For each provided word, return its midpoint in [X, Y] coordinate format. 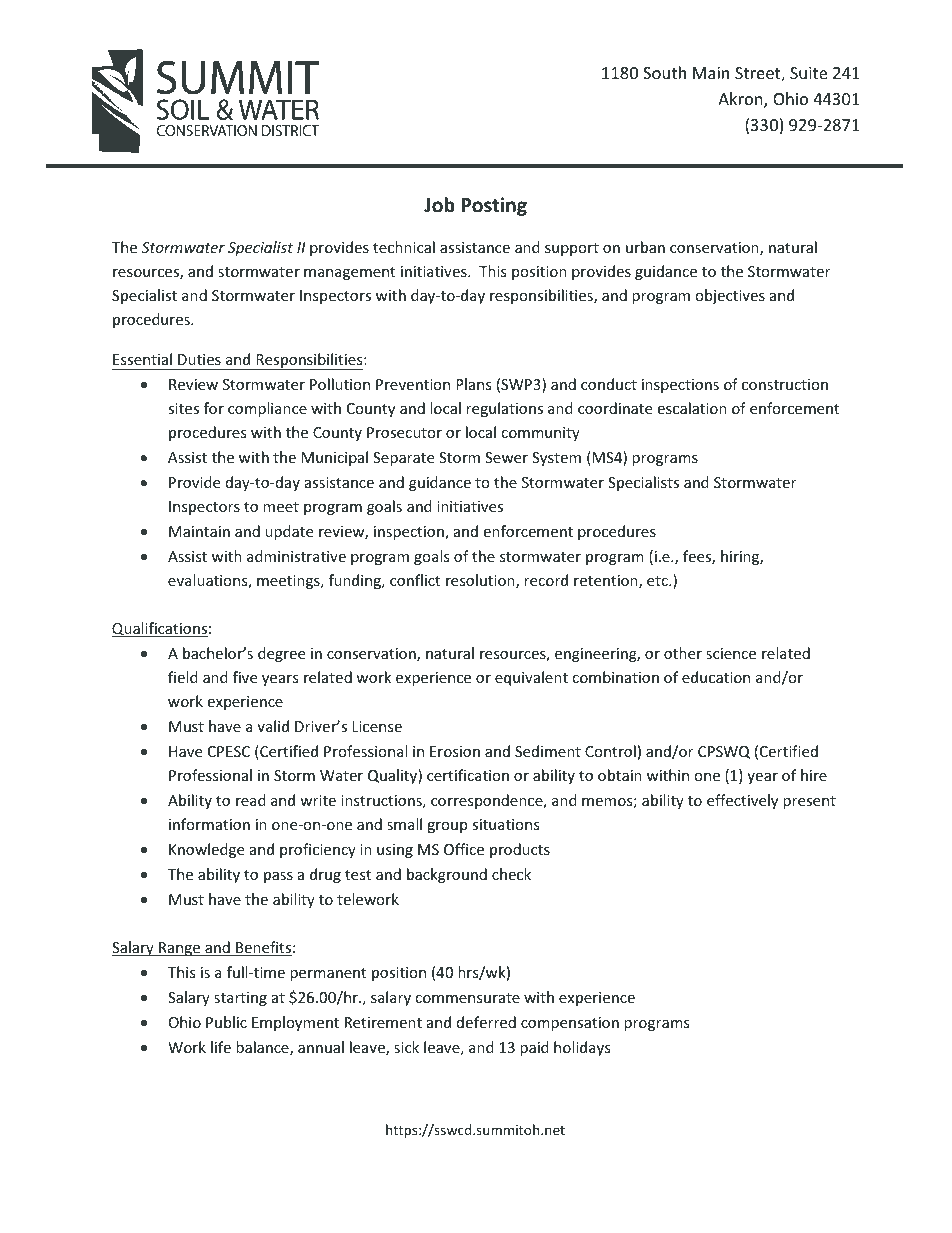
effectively [742, 801]
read [251, 800]
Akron [741, 100]
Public [226, 1022]
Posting [494, 206]
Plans [474, 384]
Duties [199, 359]
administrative [296, 556]
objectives [730, 296]
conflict [415, 580]
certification [468, 775]
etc [658, 581]
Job [439, 205]
